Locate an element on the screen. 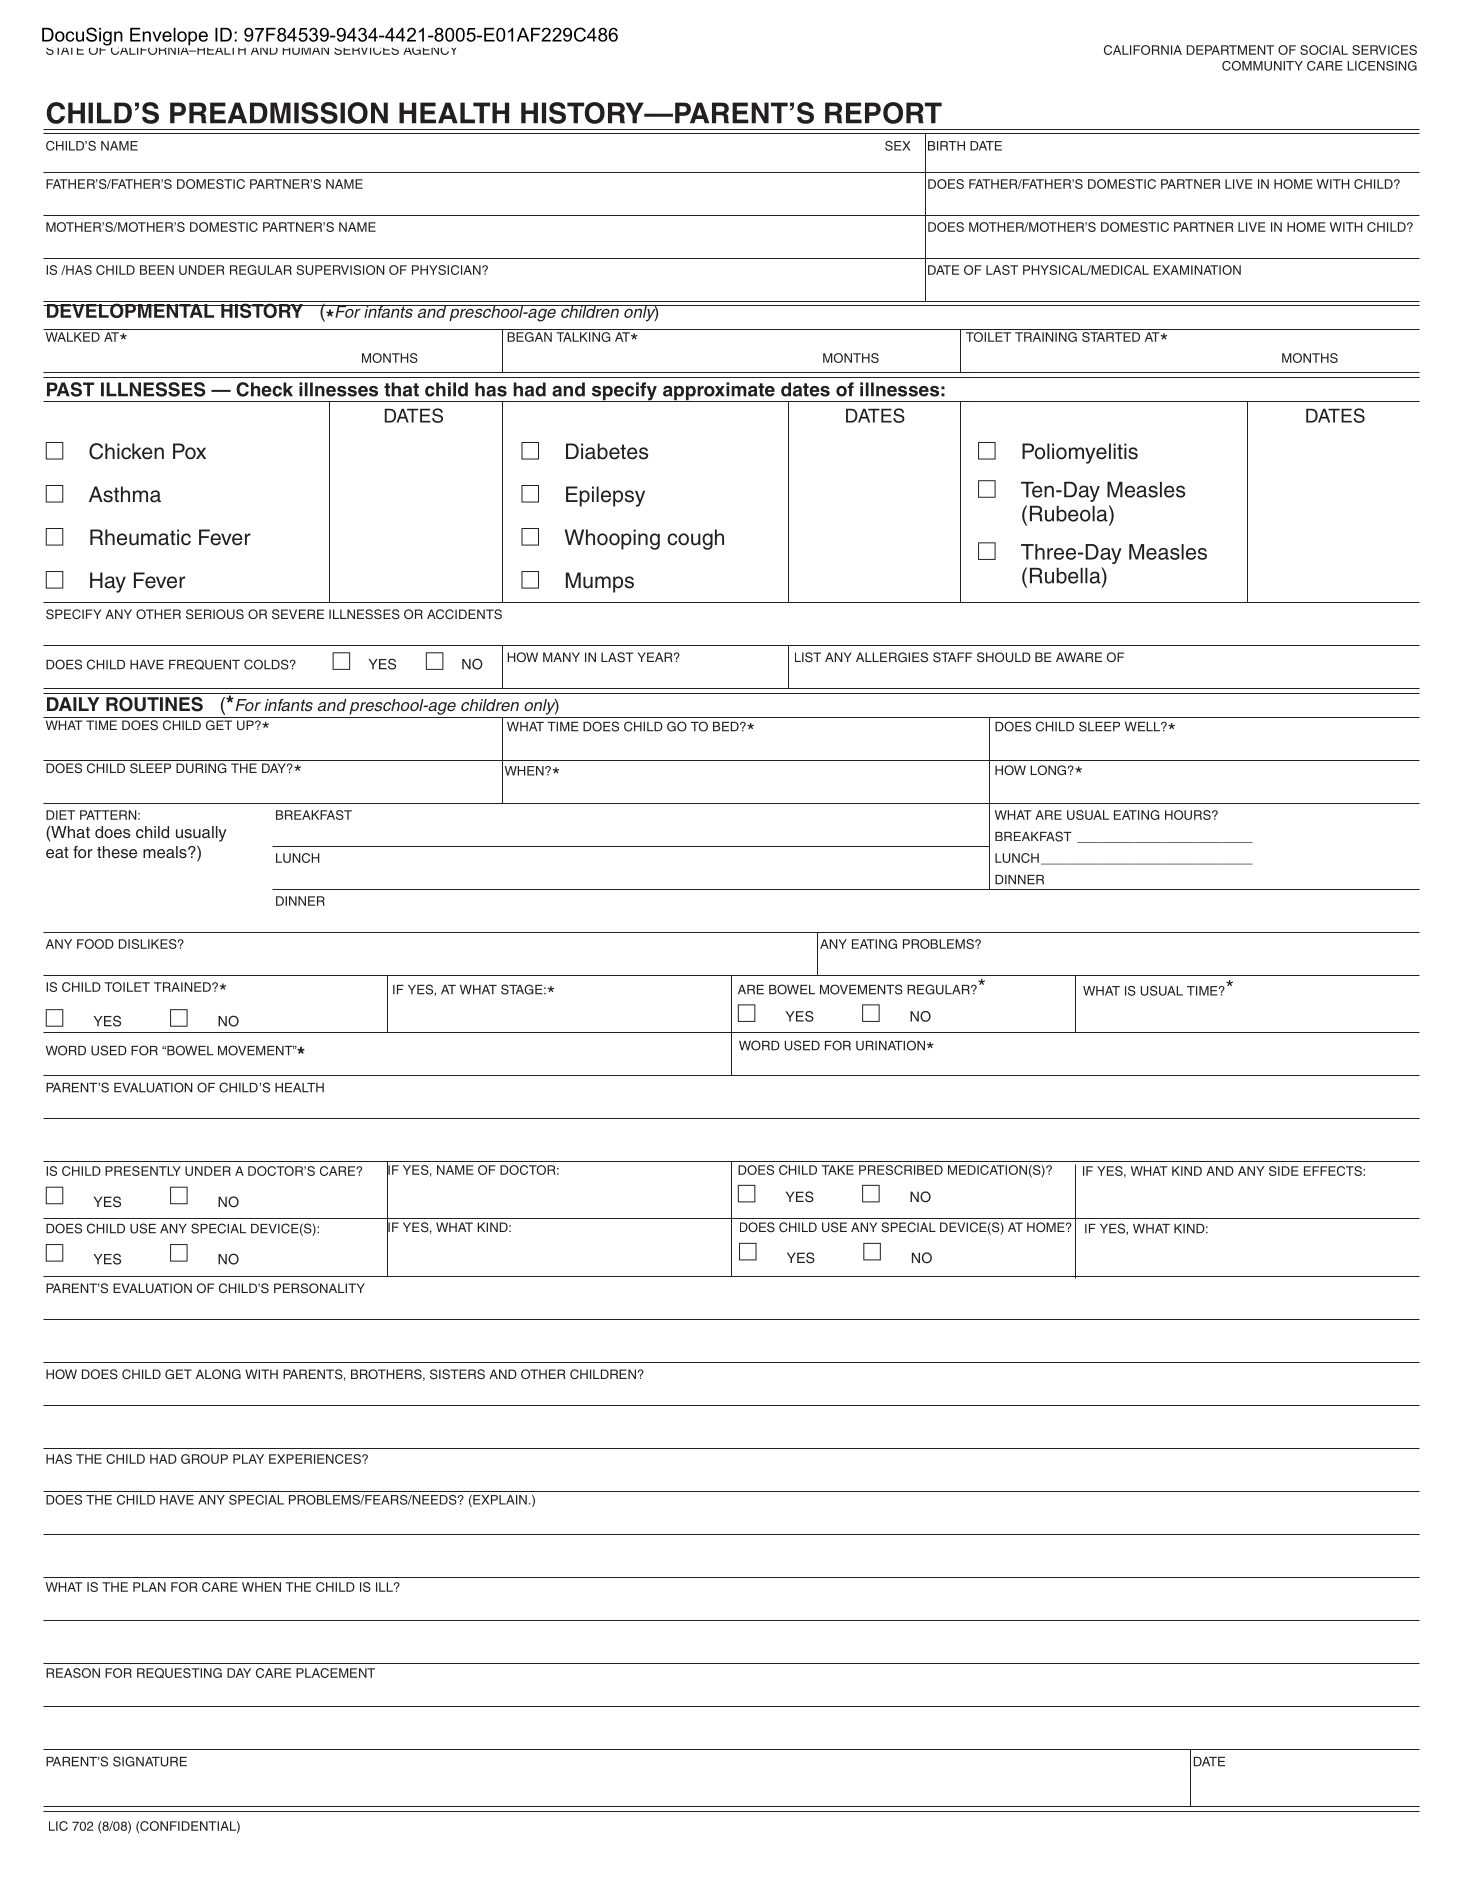  REQUESTING is located at coordinates (179, 1673).
